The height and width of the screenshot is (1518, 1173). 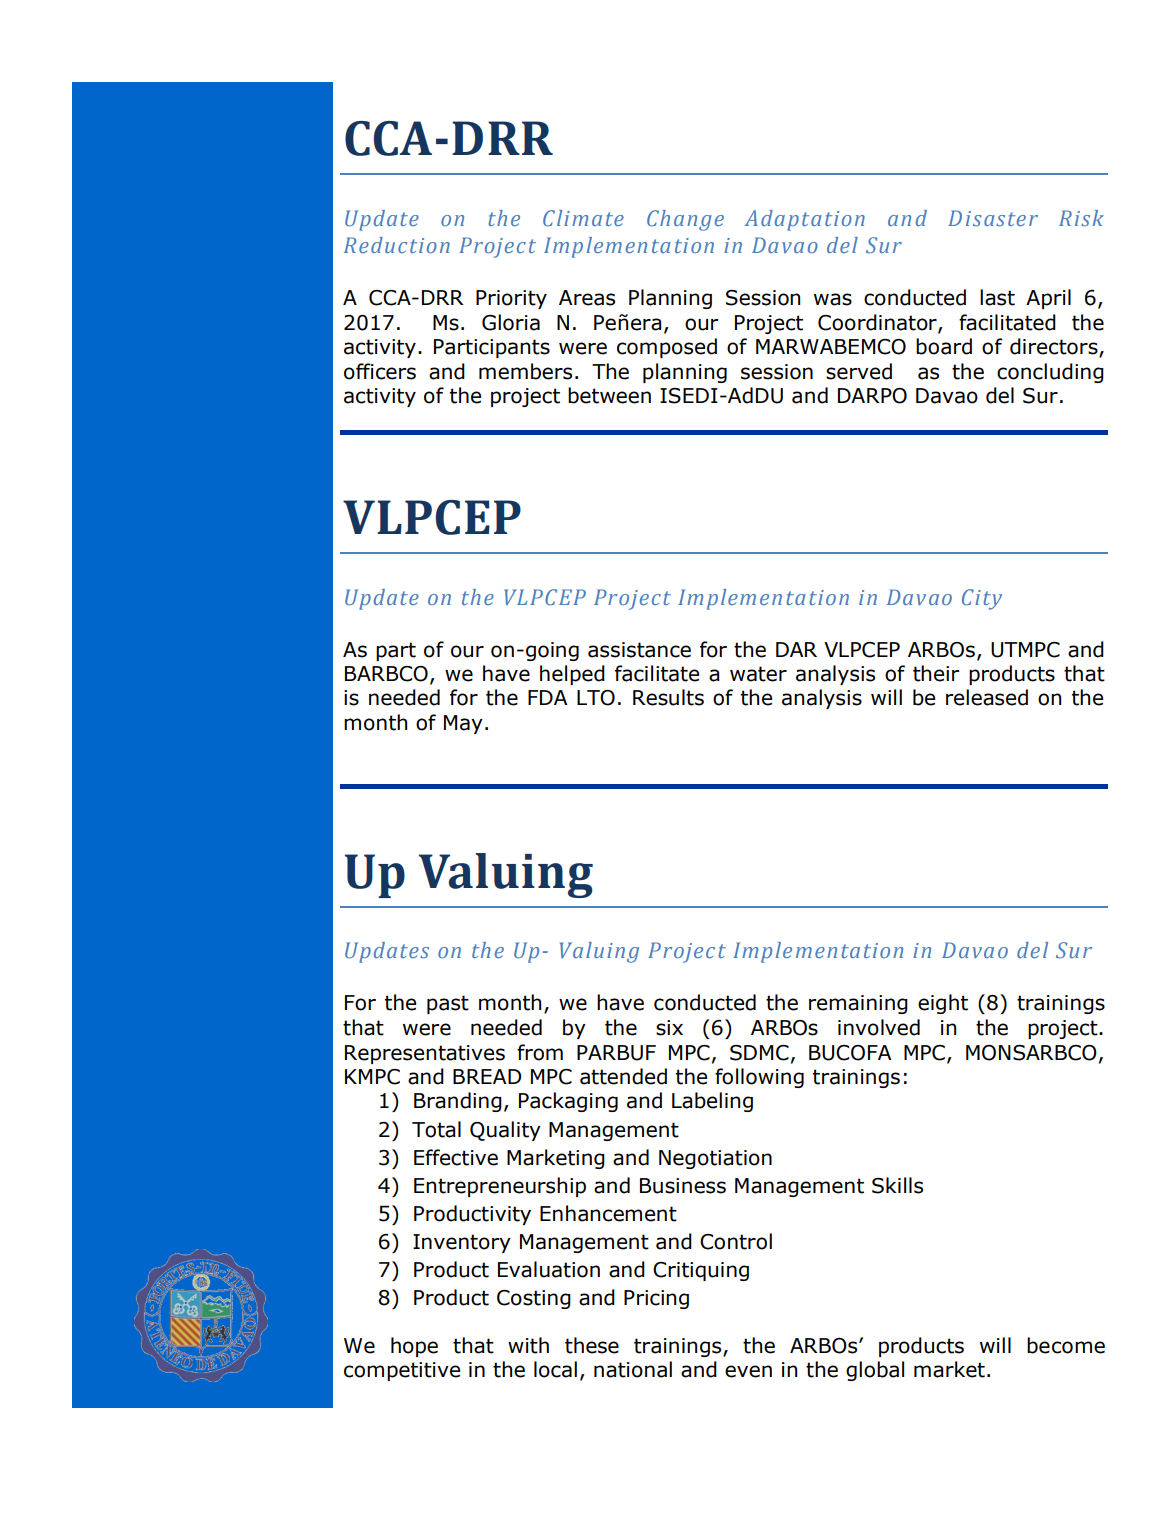 What do you see at coordinates (758, 674) in the screenshot?
I see `water` at bounding box center [758, 674].
